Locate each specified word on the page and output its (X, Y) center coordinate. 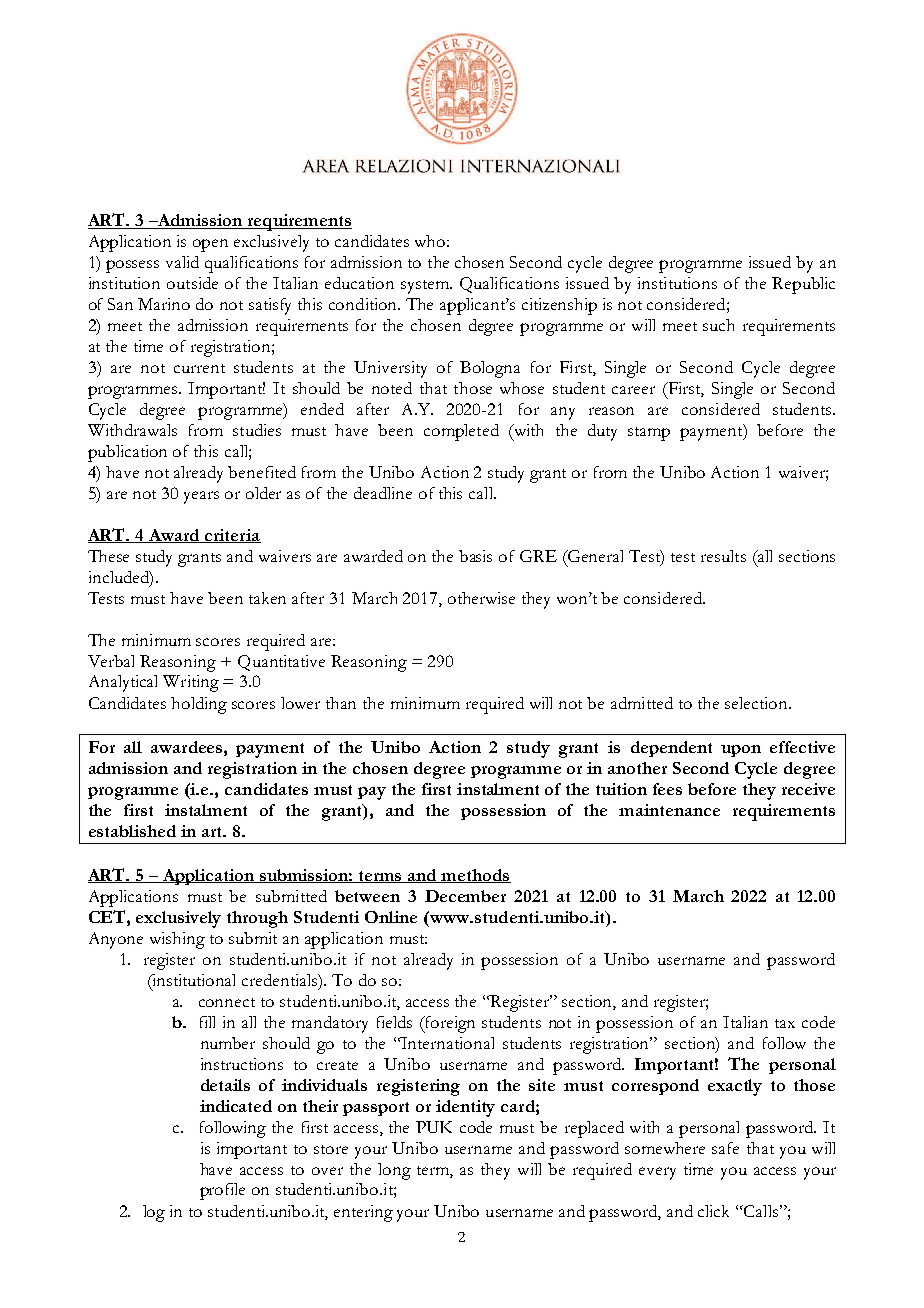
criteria (232, 536)
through (257, 919)
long (394, 1171)
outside (192, 283)
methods (475, 876)
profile (222, 1191)
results (723, 556)
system (426, 287)
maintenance (669, 810)
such (718, 325)
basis (475, 556)
